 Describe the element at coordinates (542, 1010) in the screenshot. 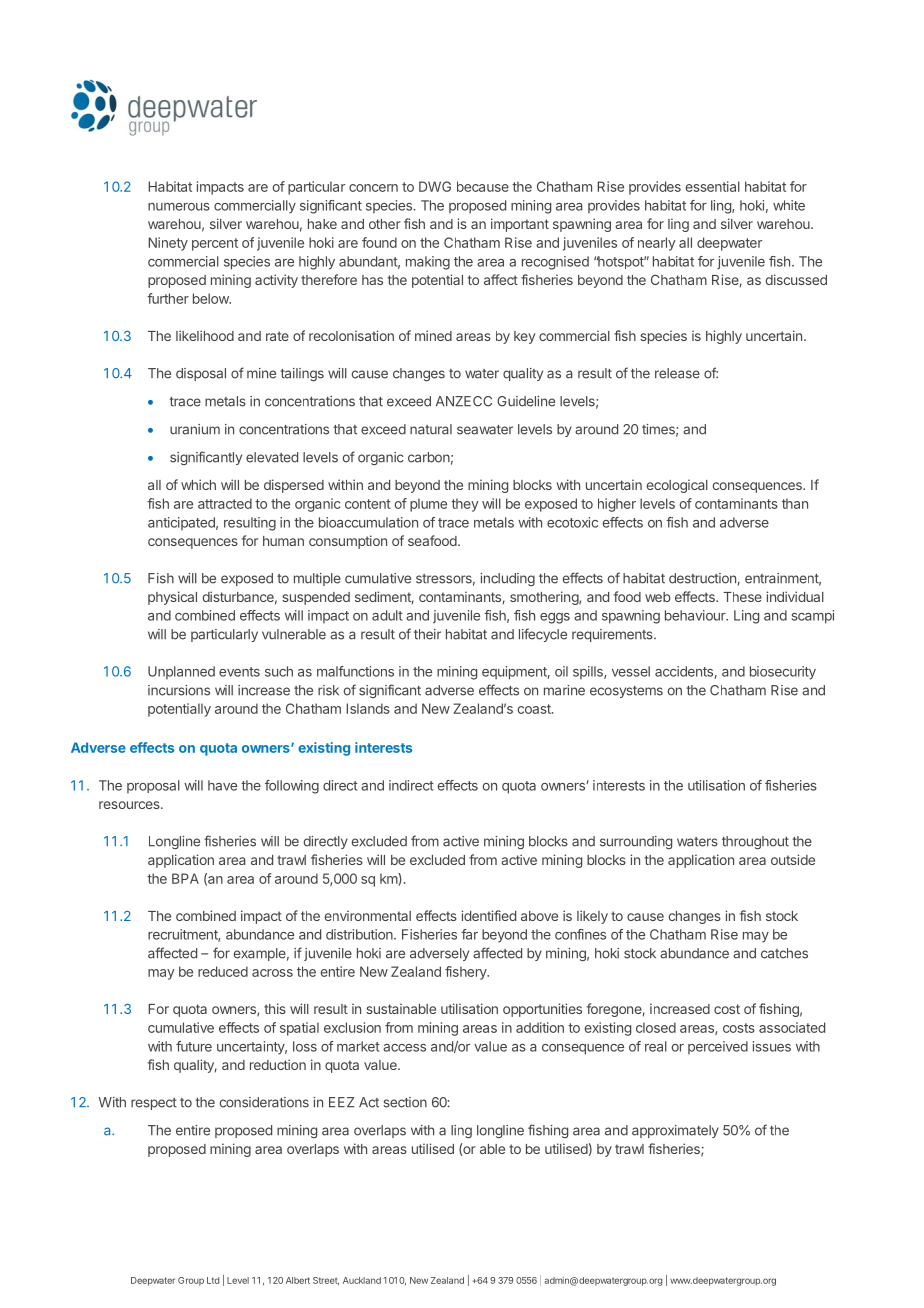

I see `opportunities` at that location.
